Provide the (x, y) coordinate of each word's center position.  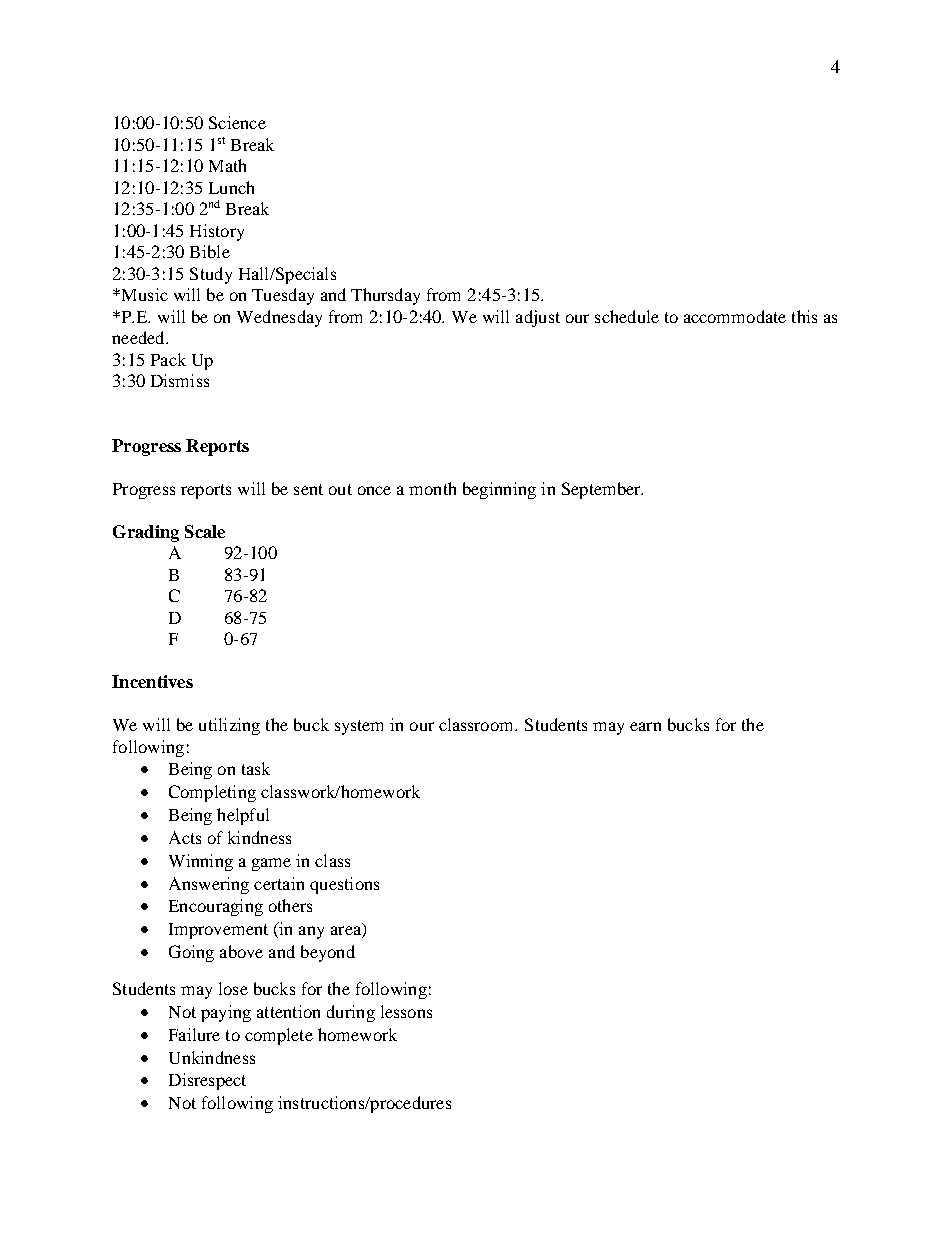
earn (645, 726)
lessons (406, 1011)
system (359, 727)
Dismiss (180, 380)
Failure (194, 1034)
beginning (499, 490)
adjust (538, 318)
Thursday (385, 296)
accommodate (735, 316)
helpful (243, 816)
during (351, 1013)
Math (227, 165)
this (804, 316)
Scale (205, 531)
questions (344, 885)
